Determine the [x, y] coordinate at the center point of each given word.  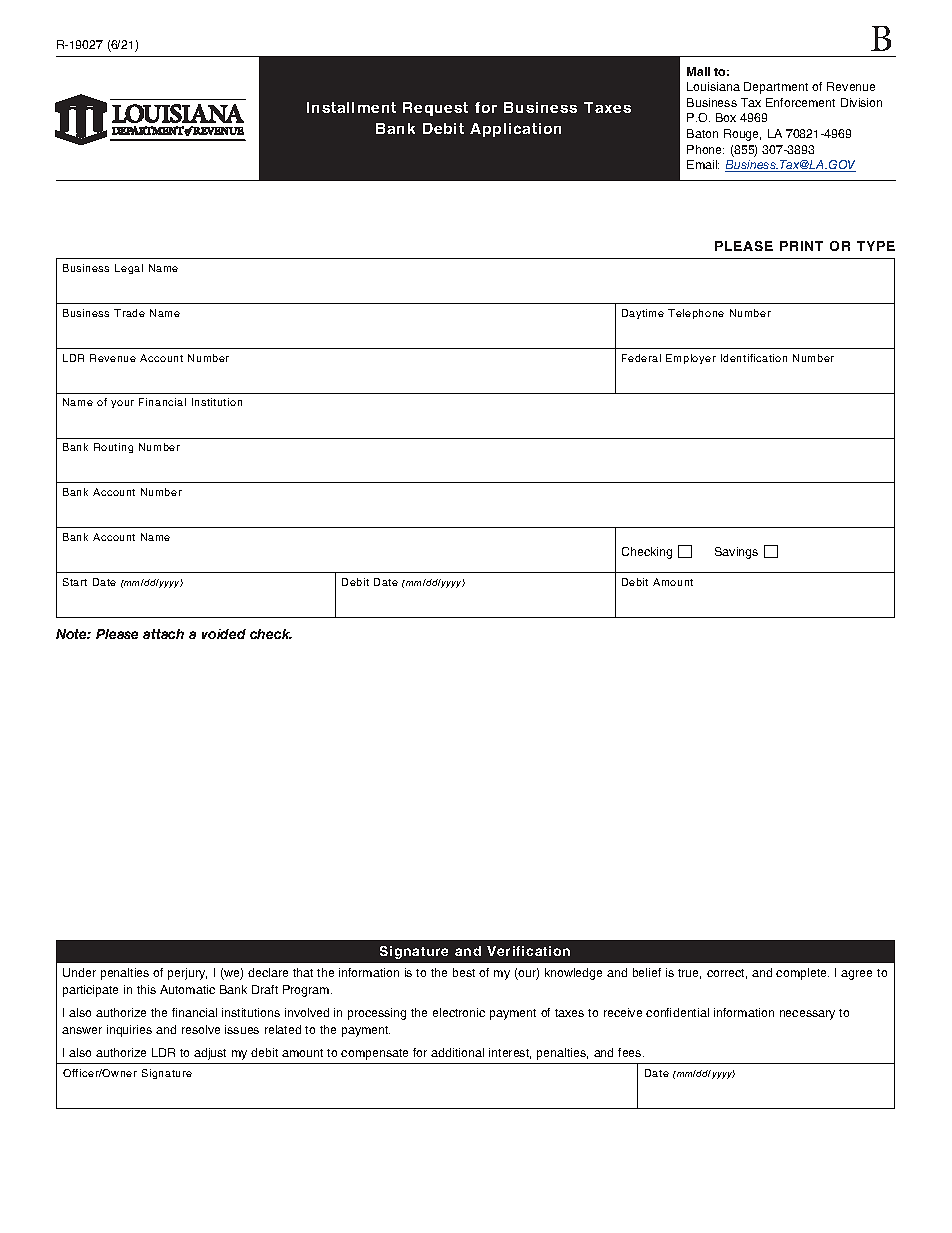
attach [163, 634]
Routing [113, 448]
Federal [641, 358]
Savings [736, 553]
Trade [129, 313]
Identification [754, 358]
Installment [351, 107]
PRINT [801, 246]
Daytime [643, 314]
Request [435, 109]
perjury [187, 974]
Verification [528, 951]
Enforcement [800, 102]
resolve [201, 1029]
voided [224, 634]
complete [802, 974]
